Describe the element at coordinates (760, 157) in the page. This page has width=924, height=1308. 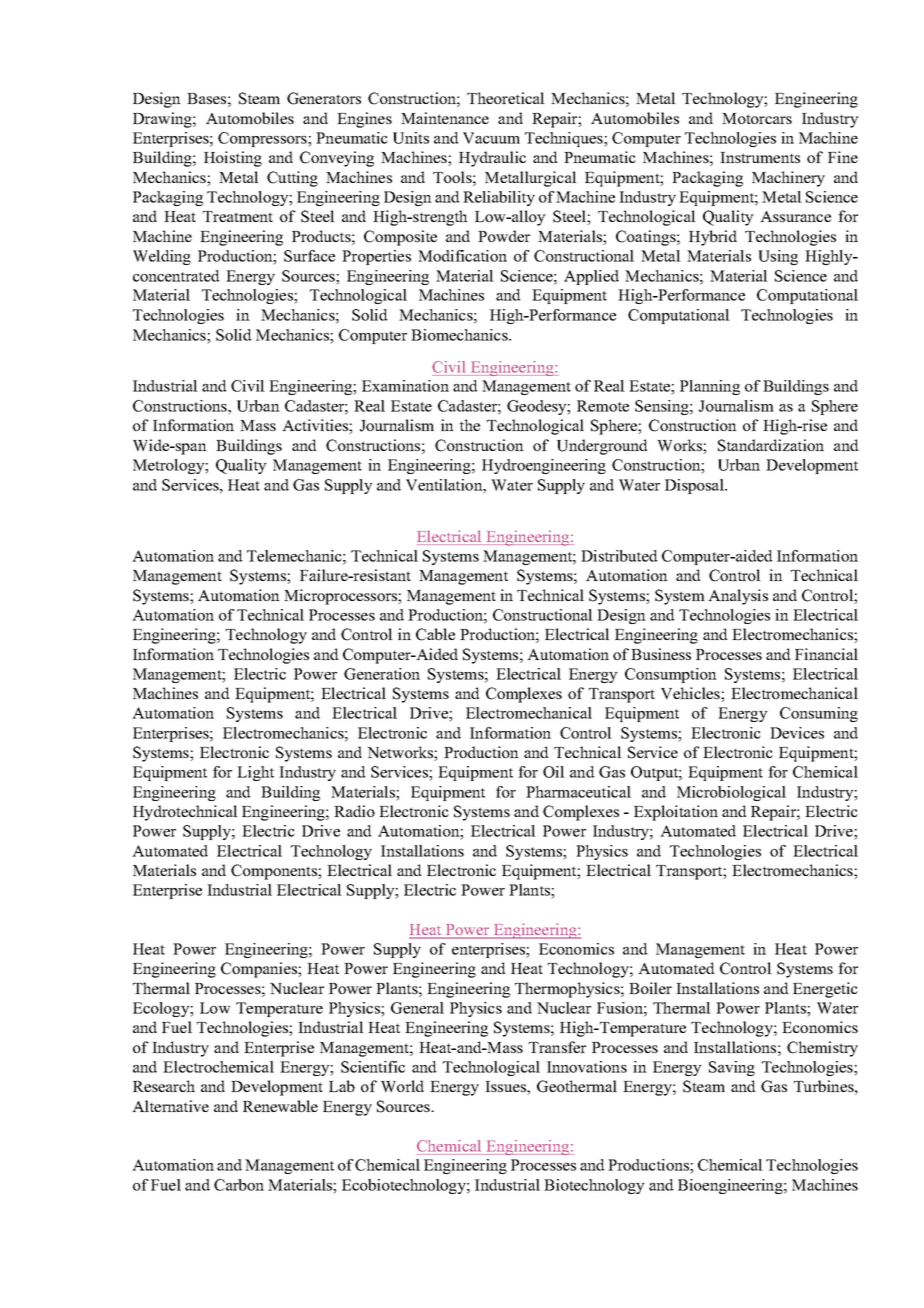
I see `Instruments` at that location.
